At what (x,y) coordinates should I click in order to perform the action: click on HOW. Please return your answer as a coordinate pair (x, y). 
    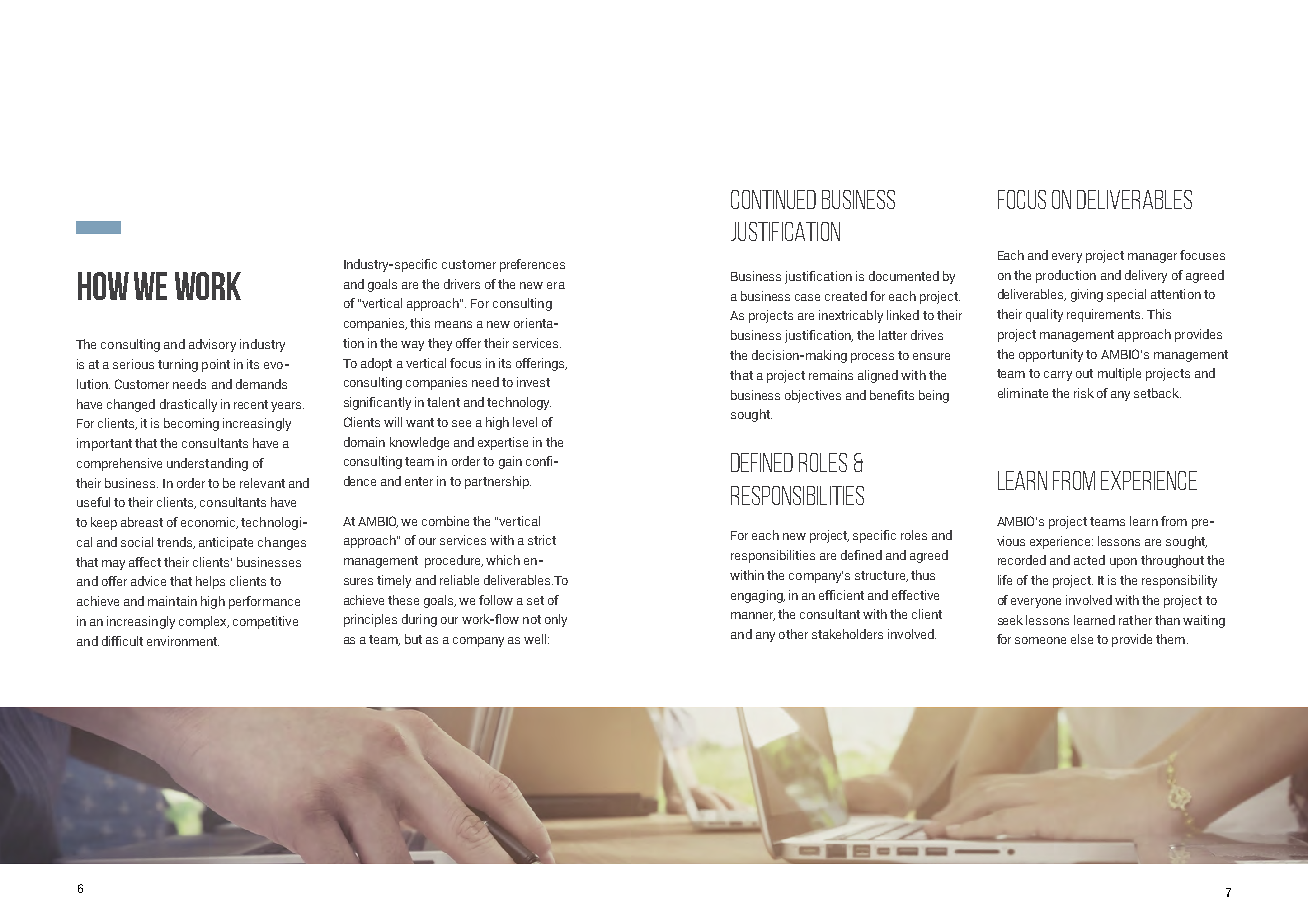
    Looking at the image, I should click on (103, 286).
